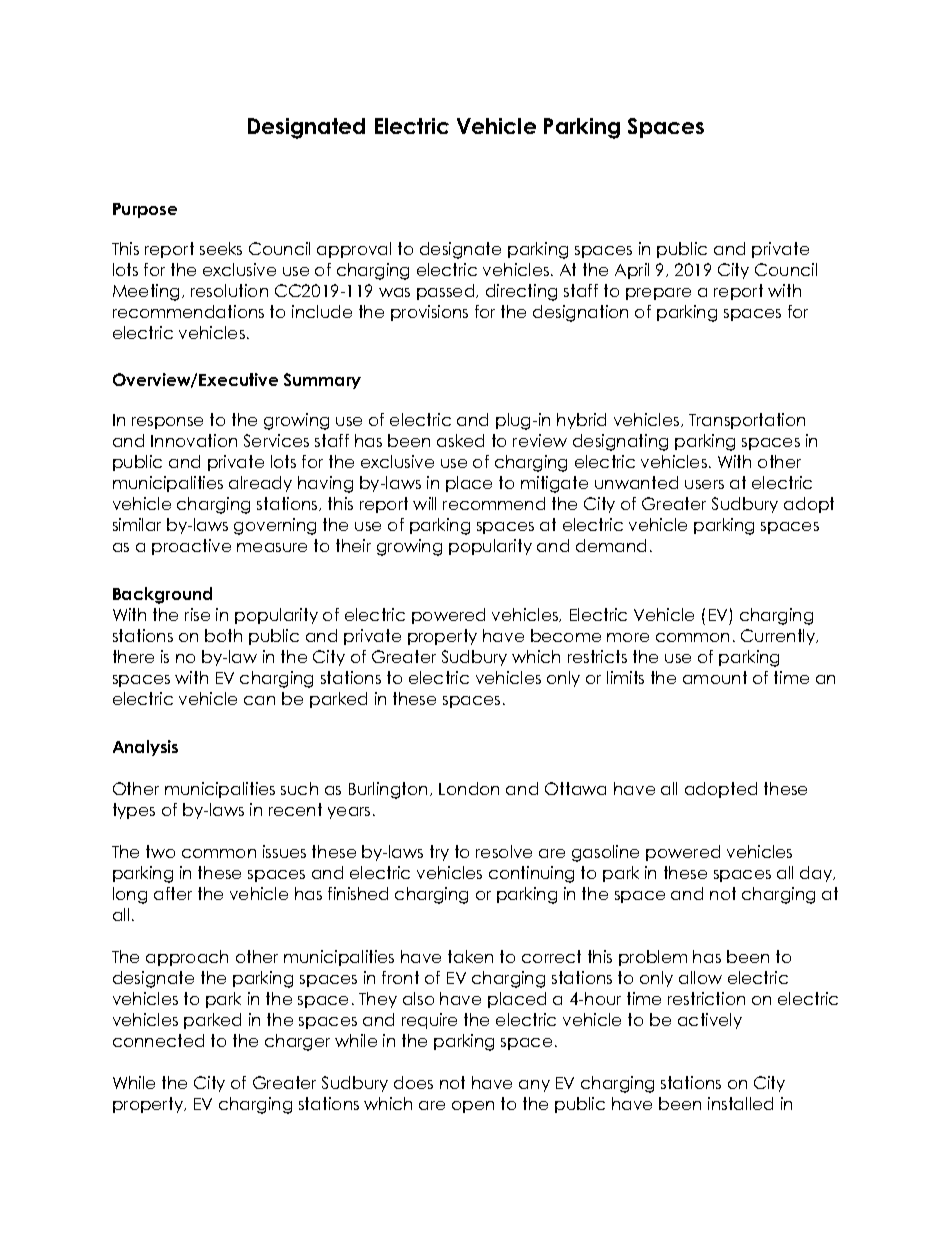 This page has height=1233, width=952. Describe the element at coordinates (715, 677) in the page. I see `amount` at that location.
